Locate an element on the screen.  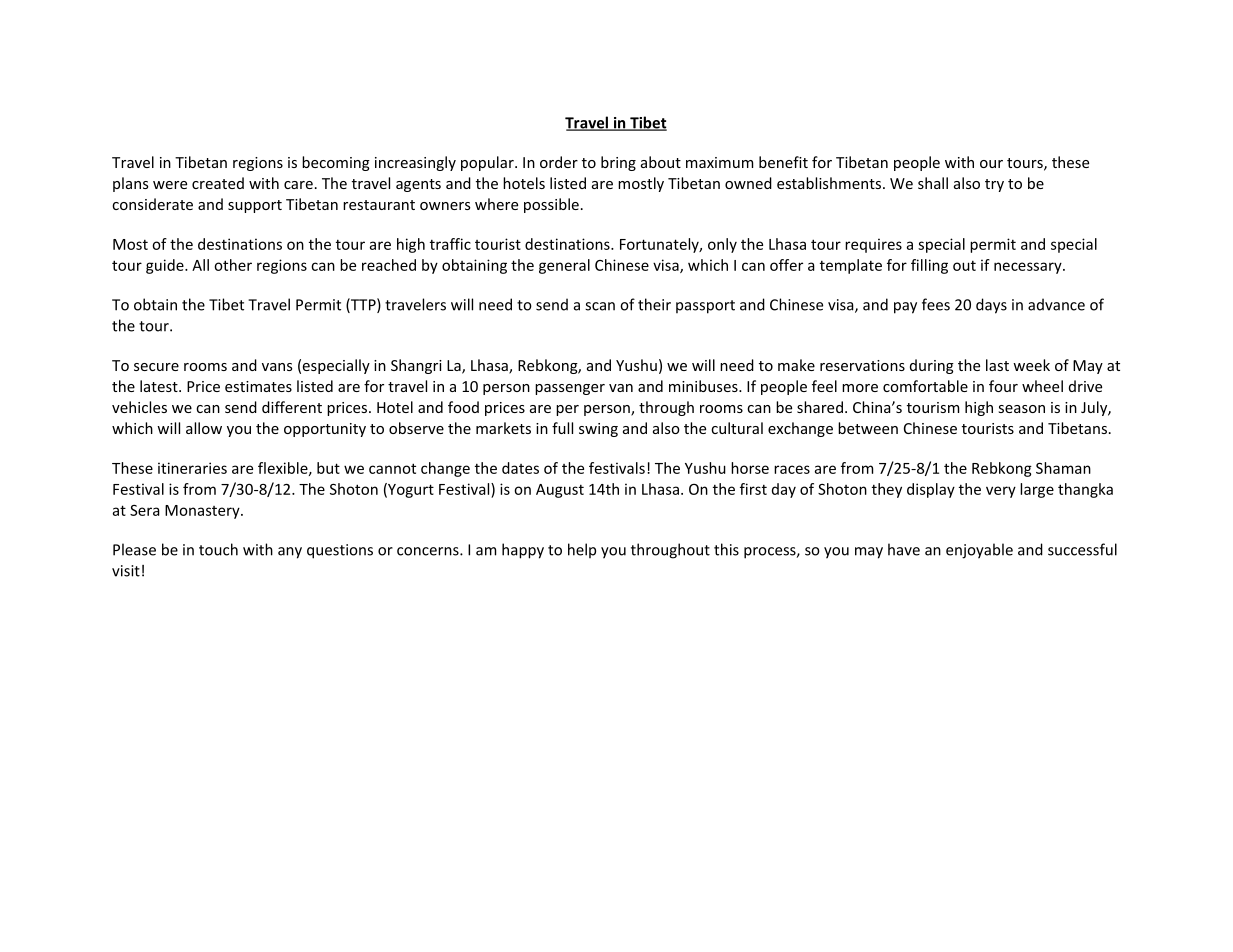
days is located at coordinates (991, 306).
